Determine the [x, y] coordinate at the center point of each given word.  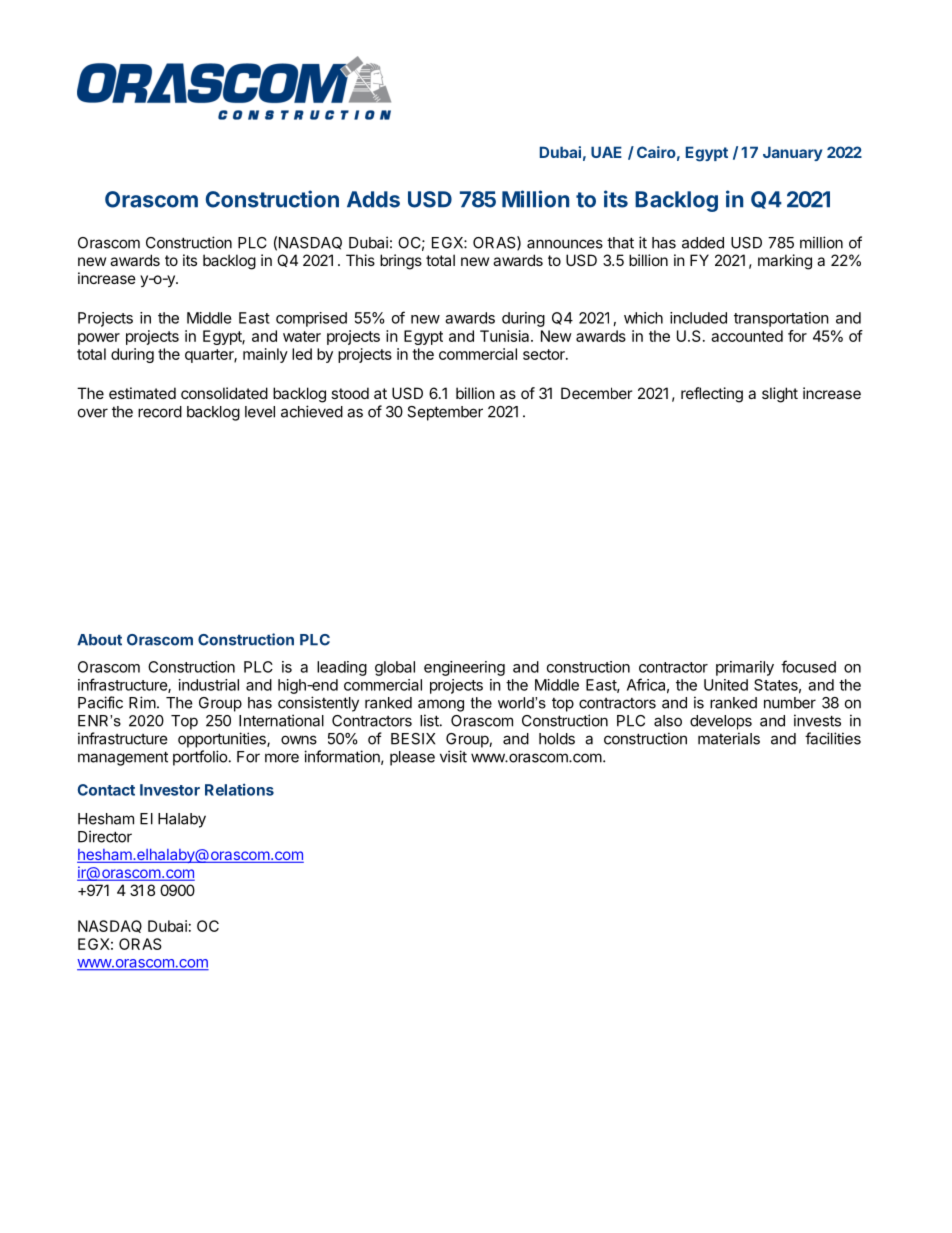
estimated [142, 393]
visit [453, 756]
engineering [464, 668]
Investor [170, 790]
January [792, 153]
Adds [373, 199]
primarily [745, 668]
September [445, 413]
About [99, 640]
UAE [606, 152]
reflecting [712, 395]
